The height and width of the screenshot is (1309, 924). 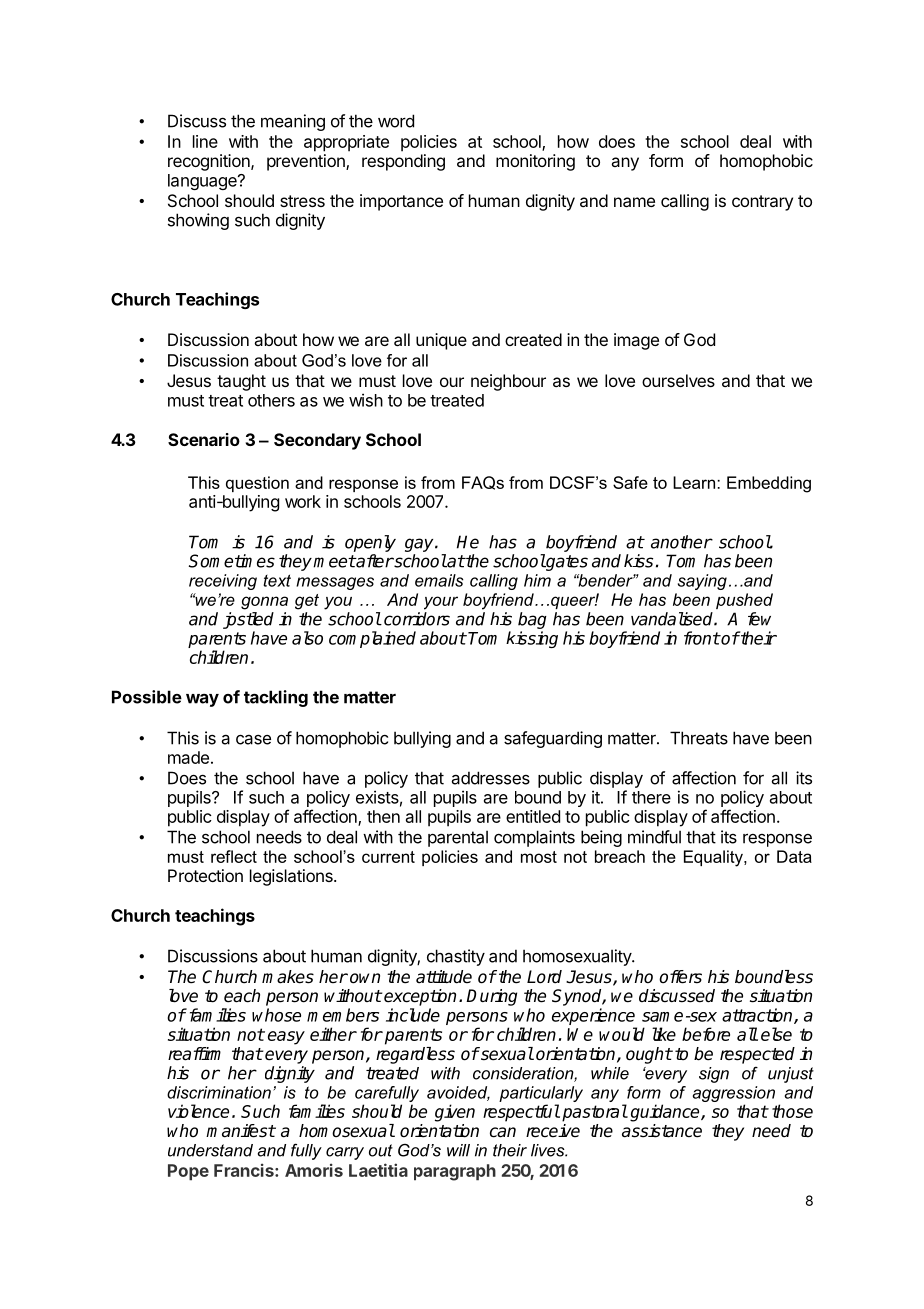 What do you see at coordinates (210, 1150) in the screenshot?
I see `understand` at bounding box center [210, 1150].
